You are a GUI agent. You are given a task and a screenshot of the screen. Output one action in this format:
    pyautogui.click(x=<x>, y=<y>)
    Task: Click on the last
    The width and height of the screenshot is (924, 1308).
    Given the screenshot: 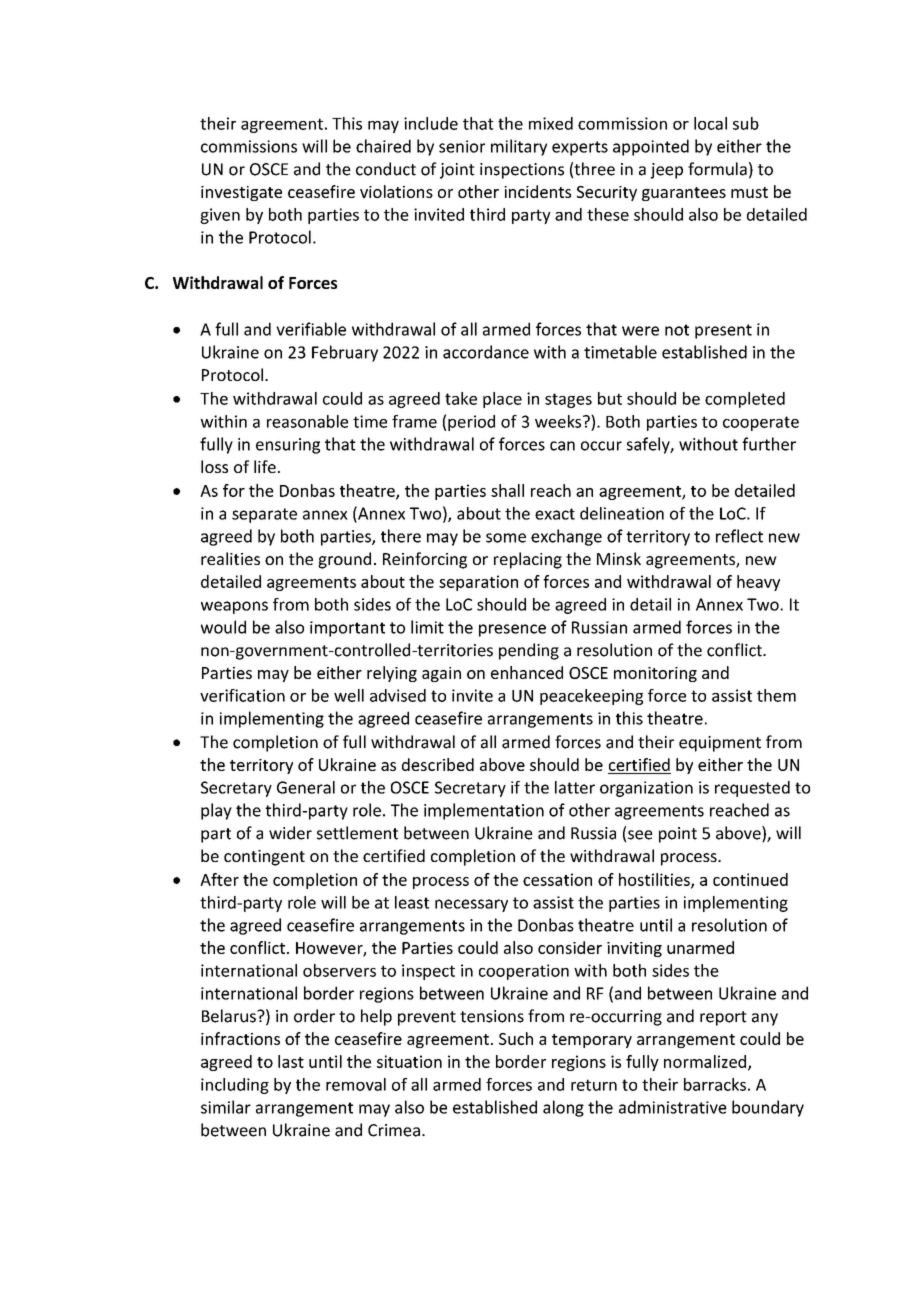 What is the action you would take?
    pyautogui.click(x=291, y=1061)
